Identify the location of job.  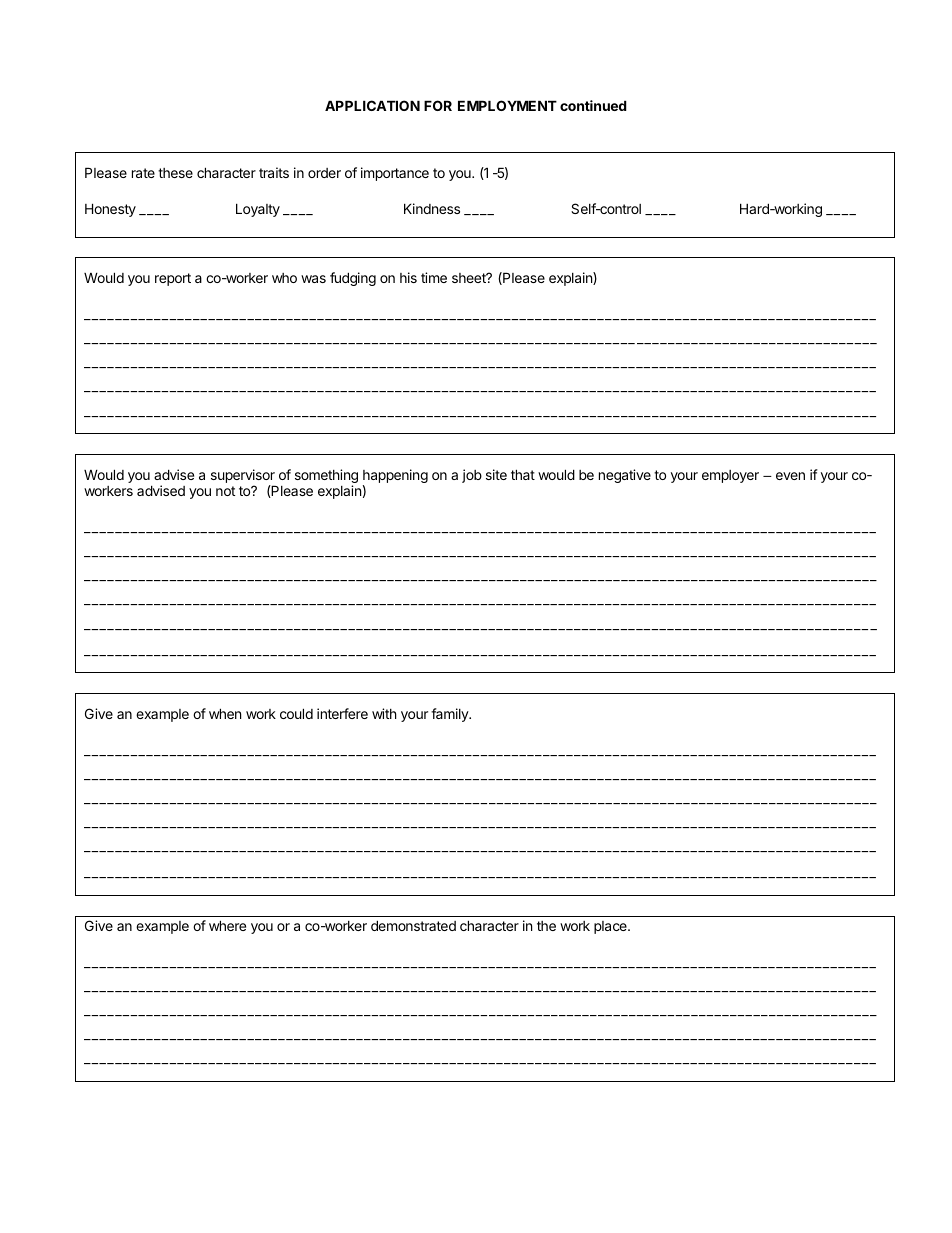
(472, 476).
